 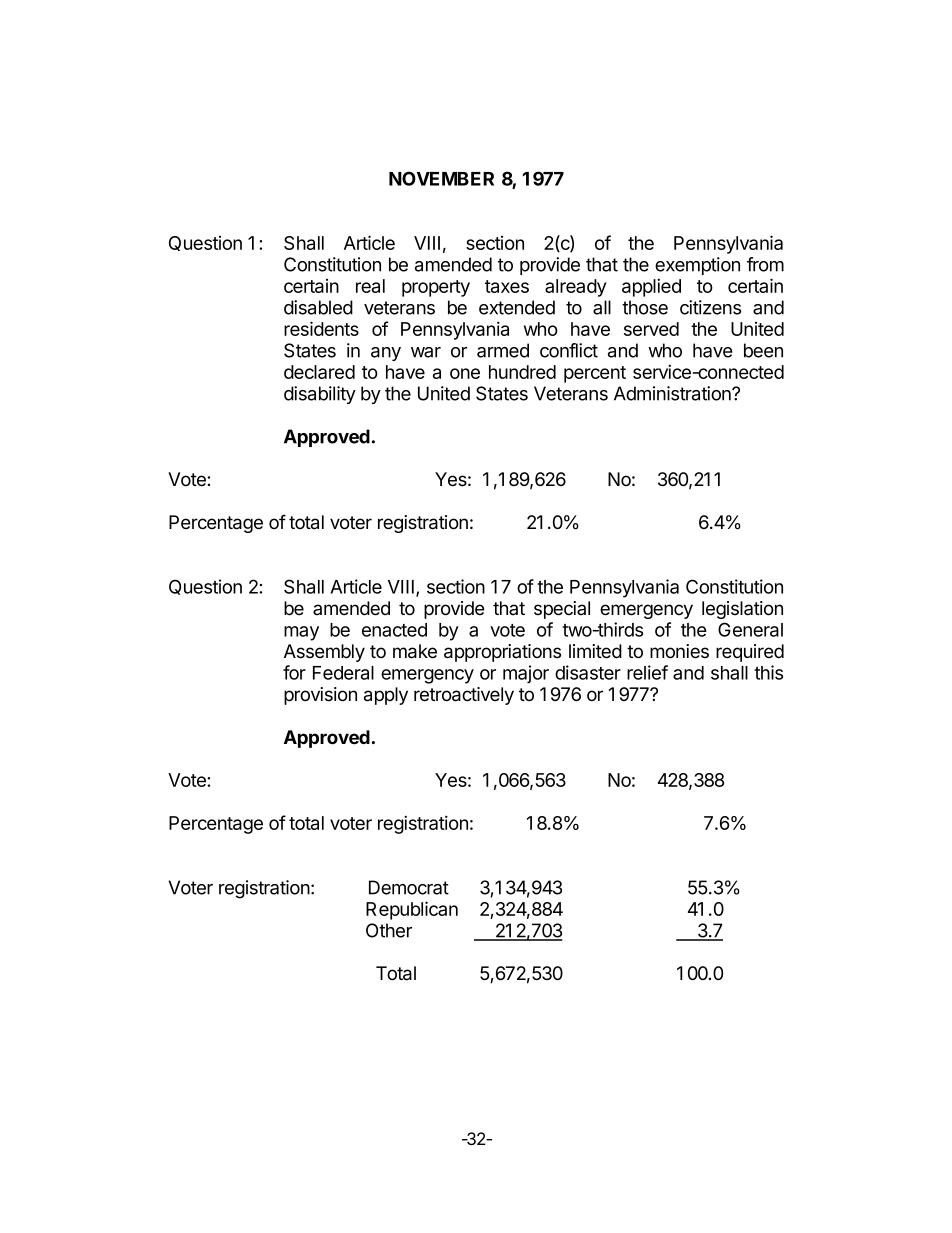 What do you see at coordinates (697, 266) in the screenshot?
I see `exemption` at bounding box center [697, 266].
